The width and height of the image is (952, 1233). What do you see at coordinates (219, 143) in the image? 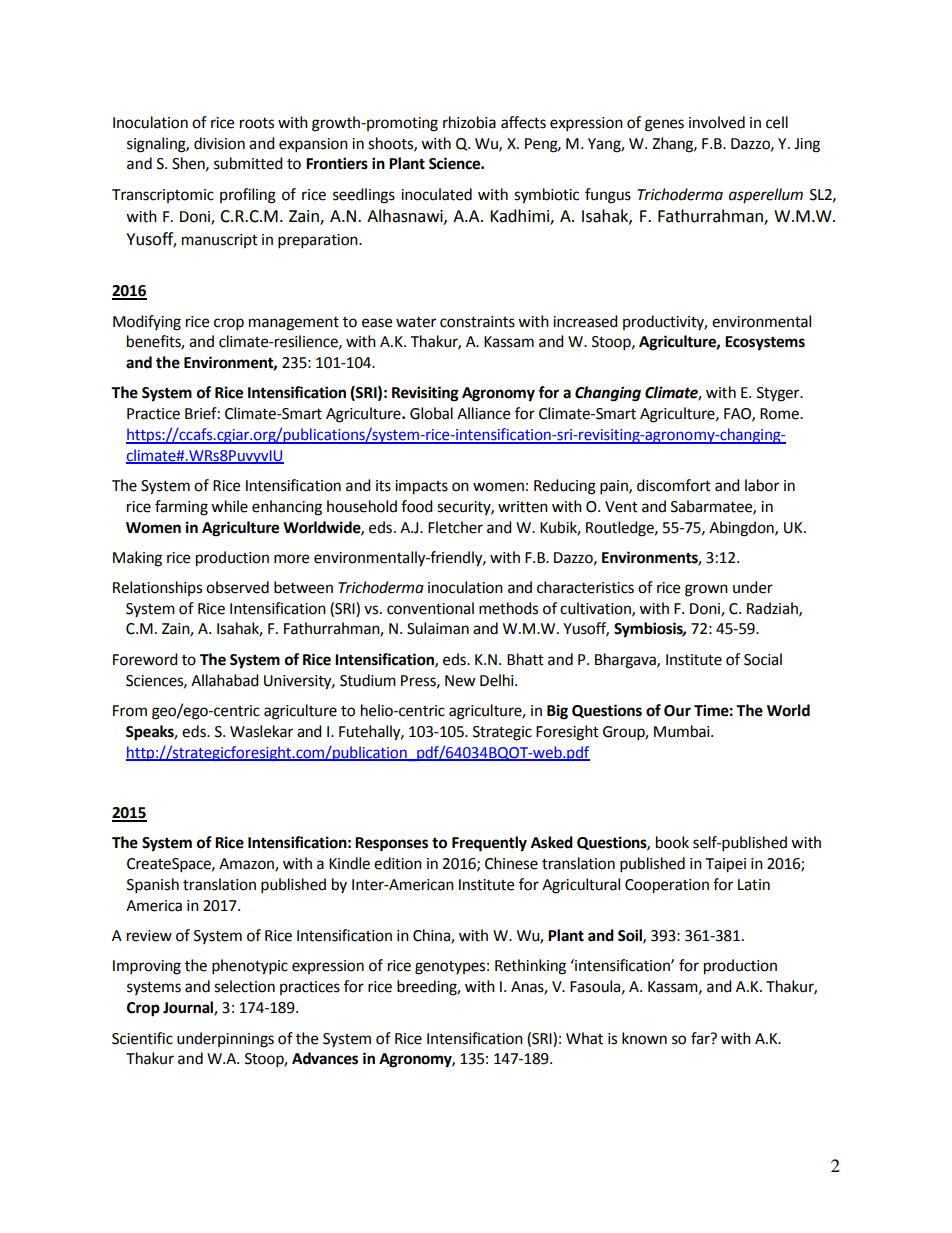
I see `division` at bounding box center [219, 143].
